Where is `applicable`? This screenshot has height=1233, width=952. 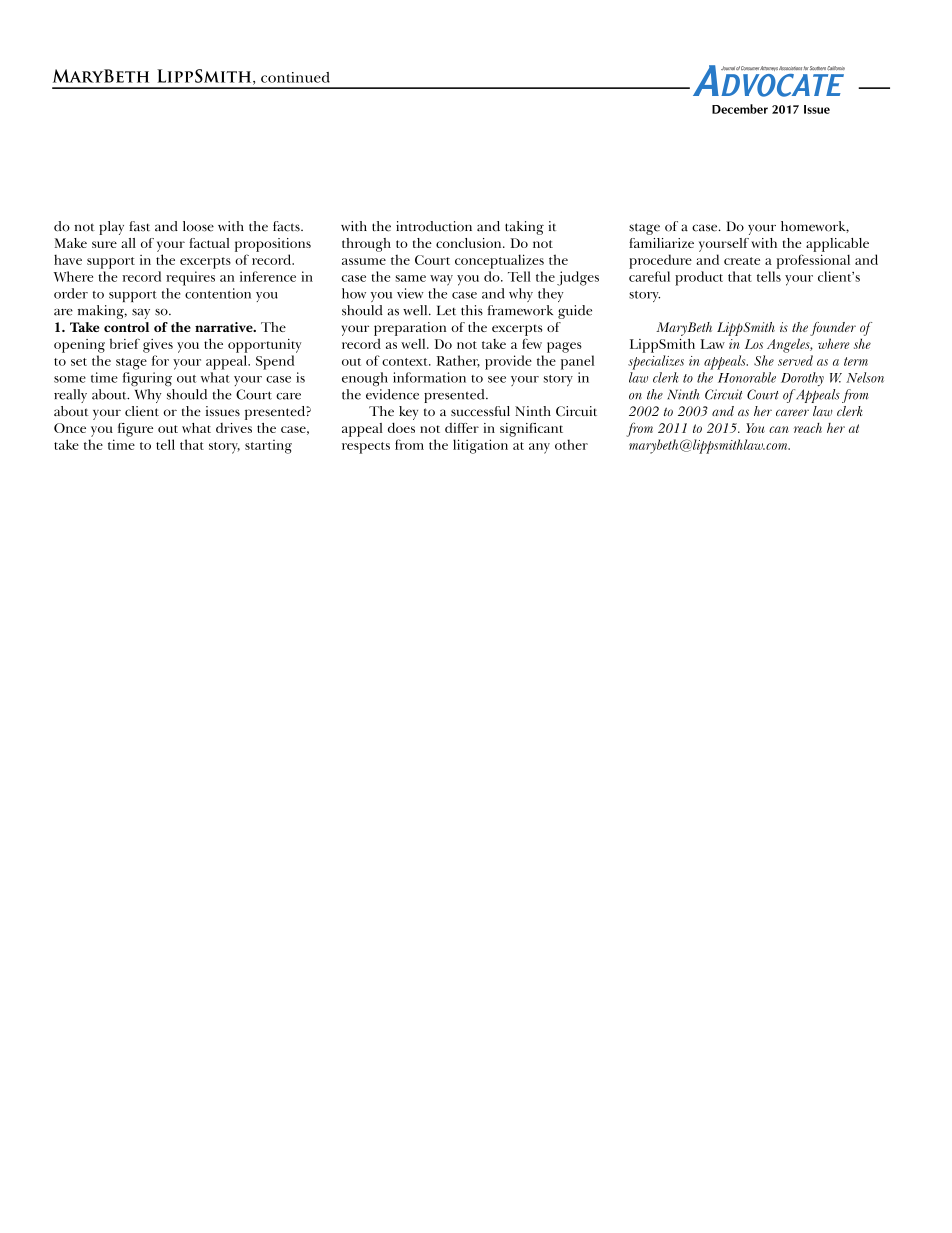 applicable is located at coordinates (837, 245).
